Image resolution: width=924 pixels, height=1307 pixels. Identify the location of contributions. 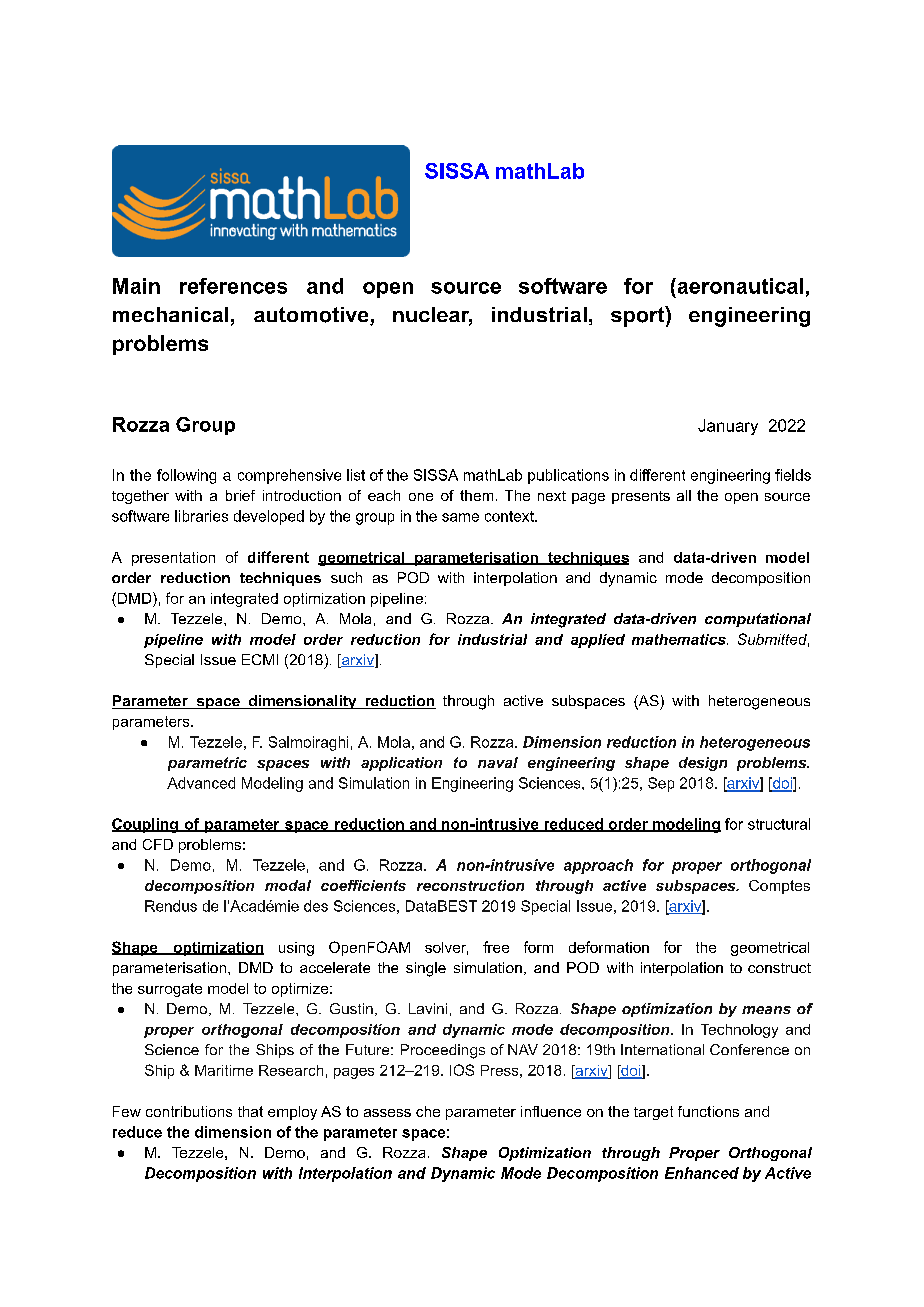
(189, 1111).
